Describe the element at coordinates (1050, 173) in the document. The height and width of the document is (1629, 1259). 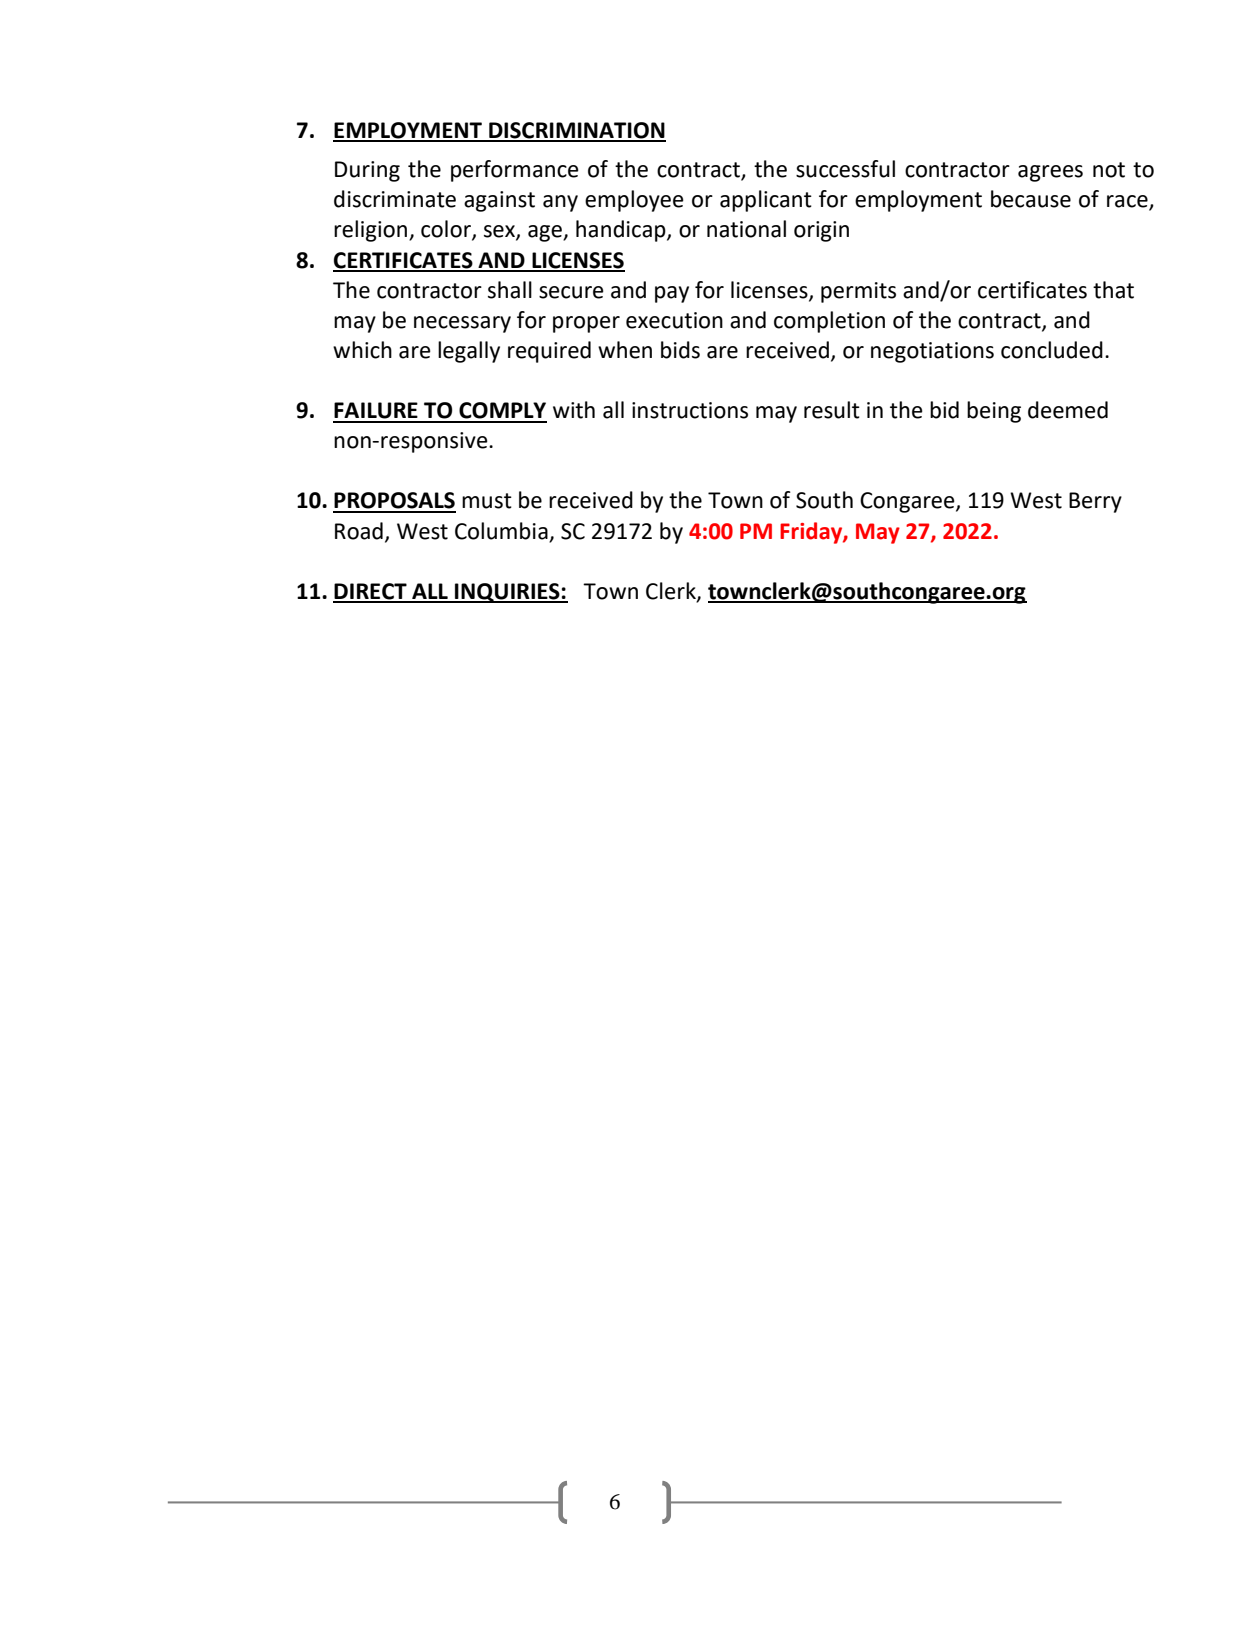
I see `agrees` at that location.
